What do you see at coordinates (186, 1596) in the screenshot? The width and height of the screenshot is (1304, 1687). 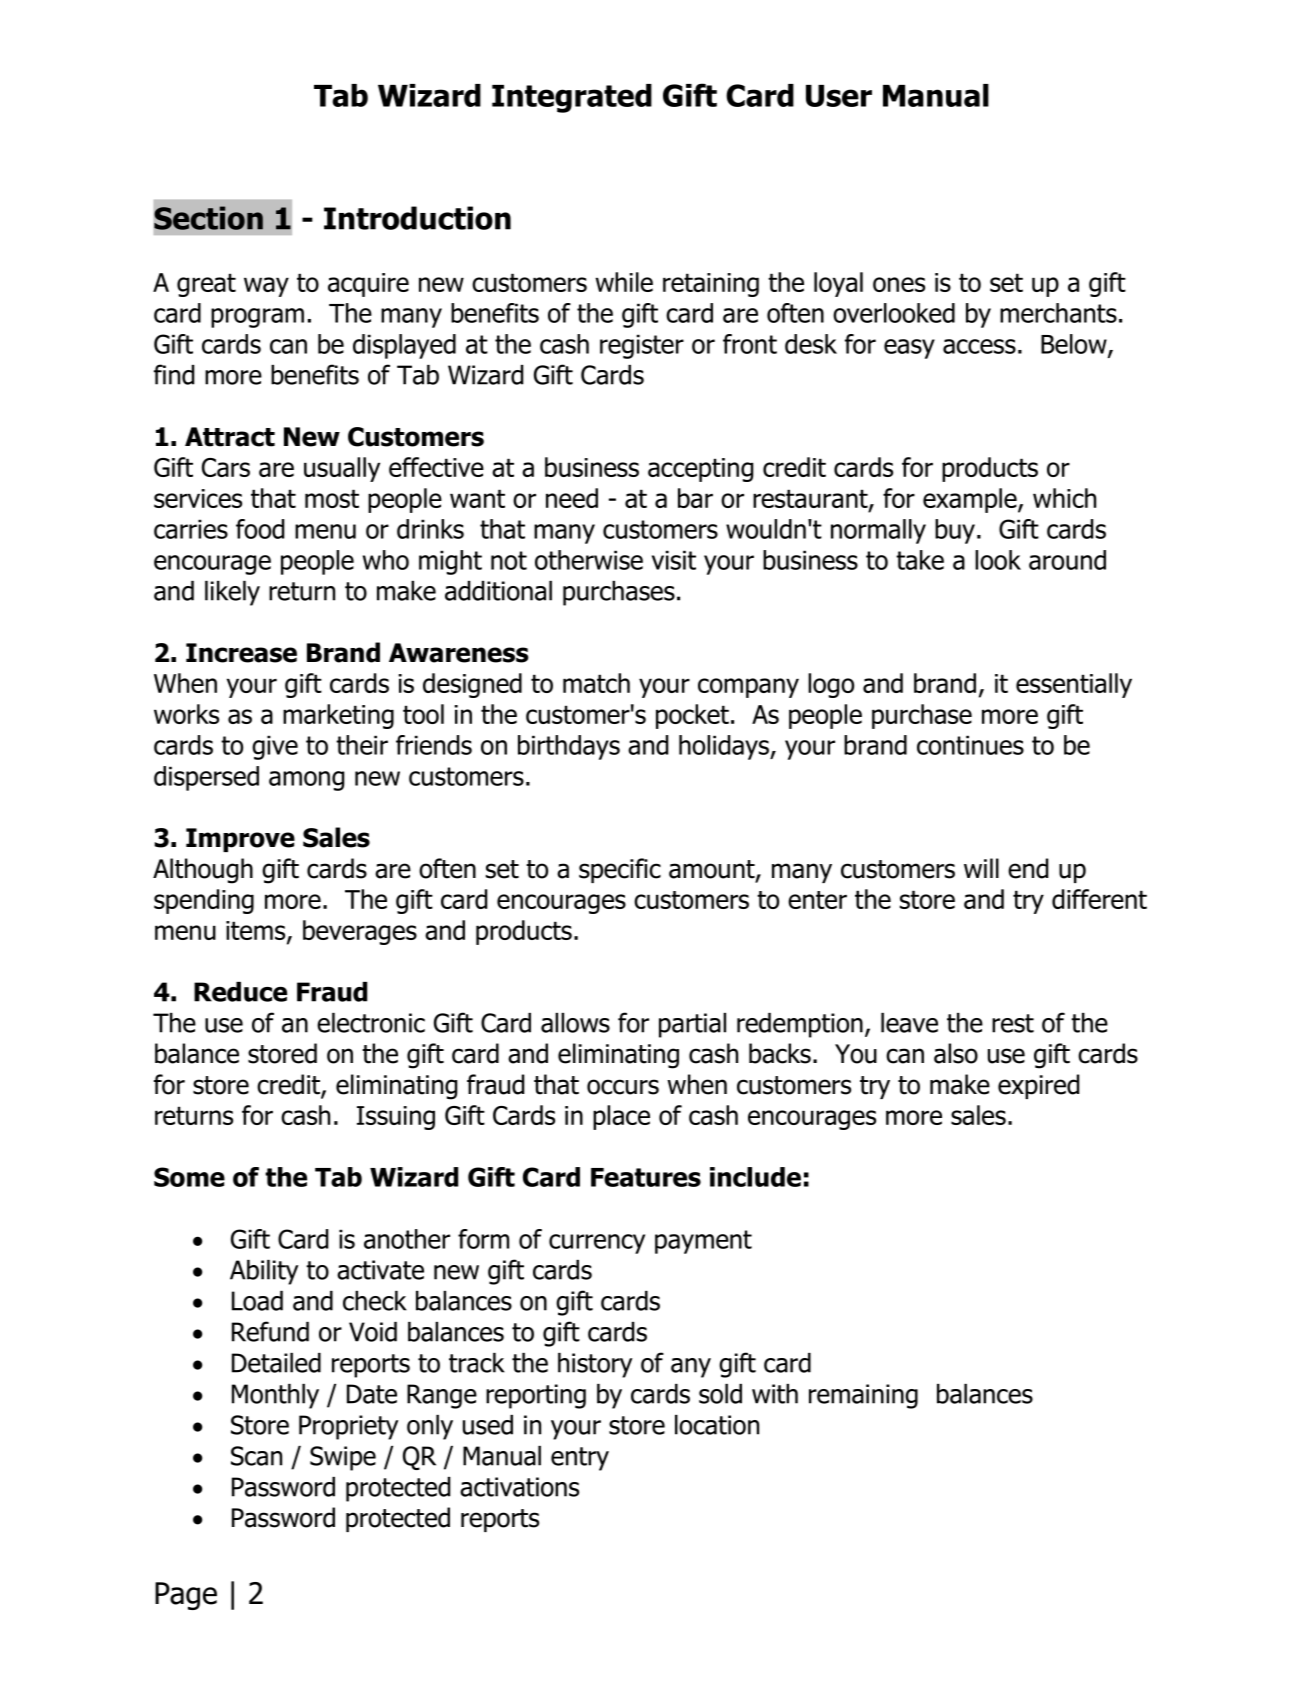 I see `Page` at bounding box center [186, 1596].
